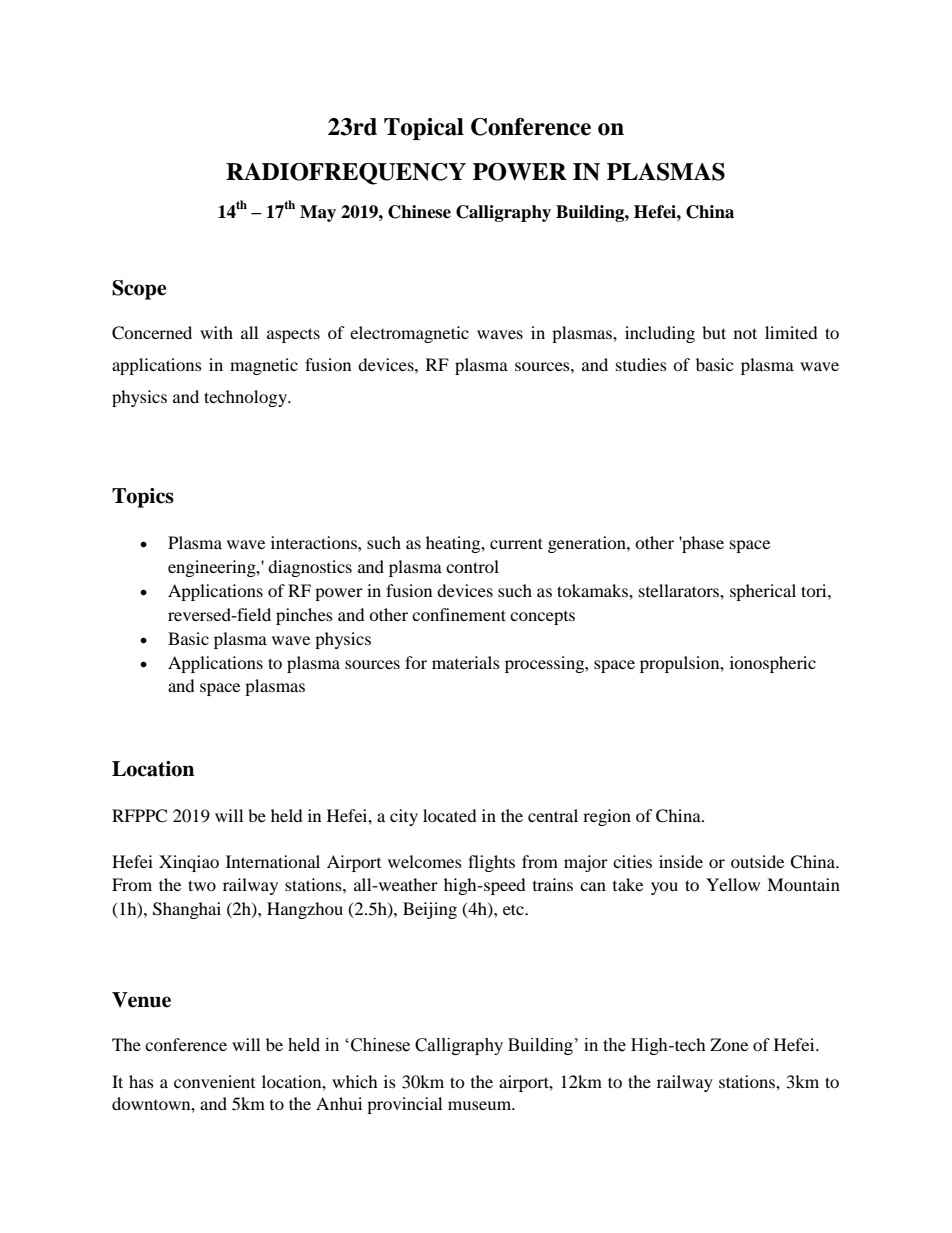  I want to click on confinement, so click(459, 614).
